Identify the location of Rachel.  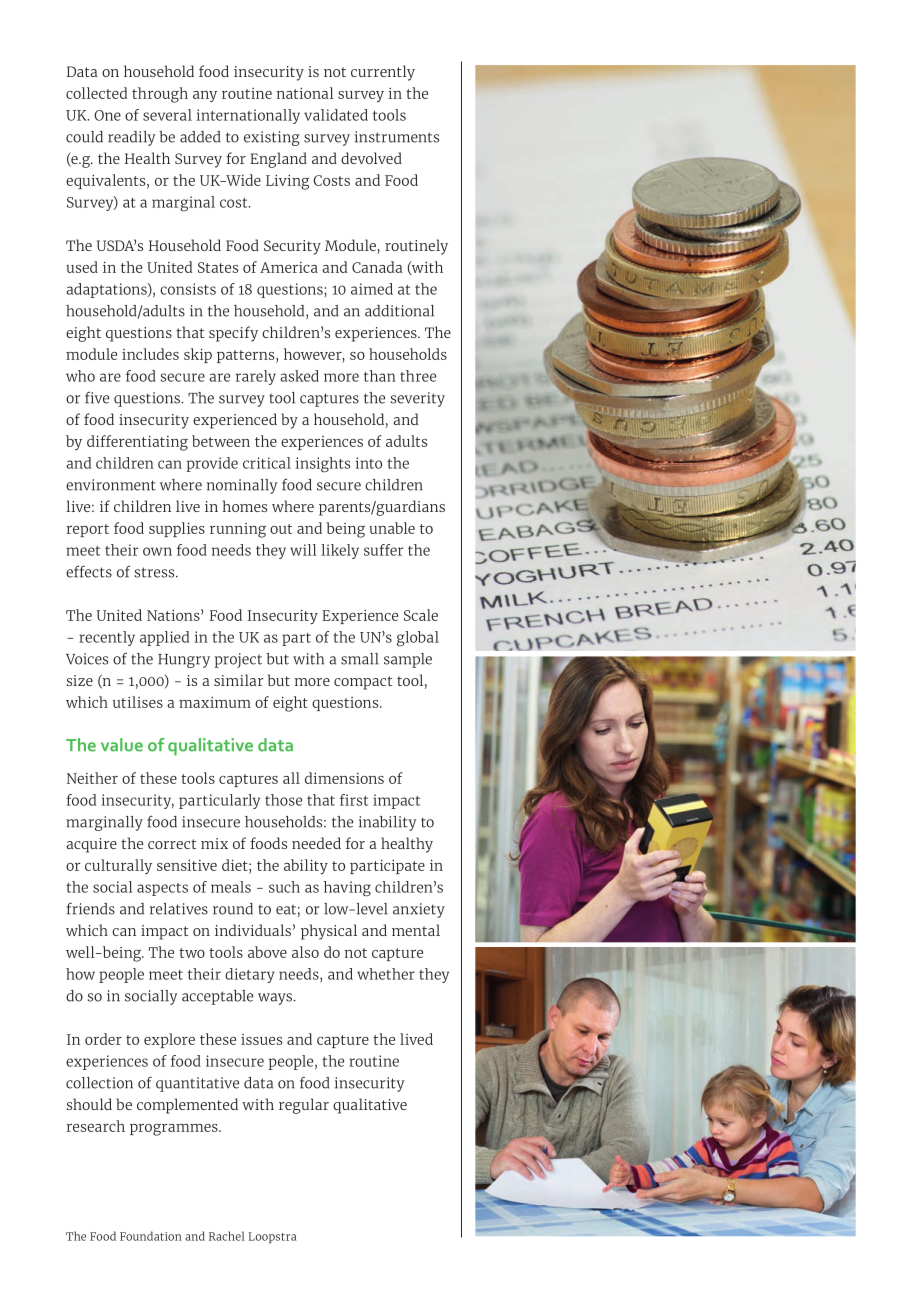
(227, 1236).
